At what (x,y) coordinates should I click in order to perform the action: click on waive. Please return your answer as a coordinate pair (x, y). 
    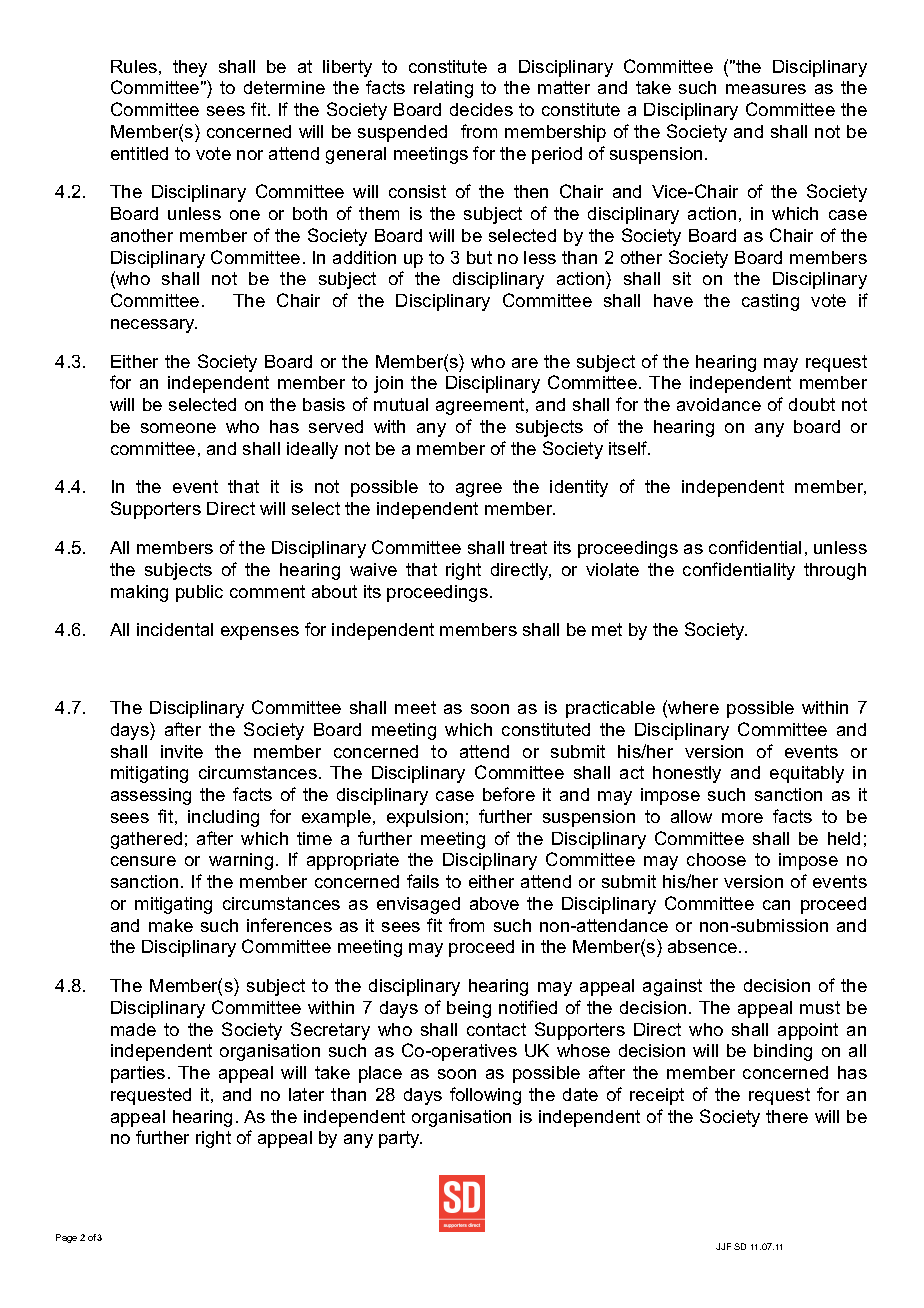
    Looking at the image, I should click on (373, 569).
